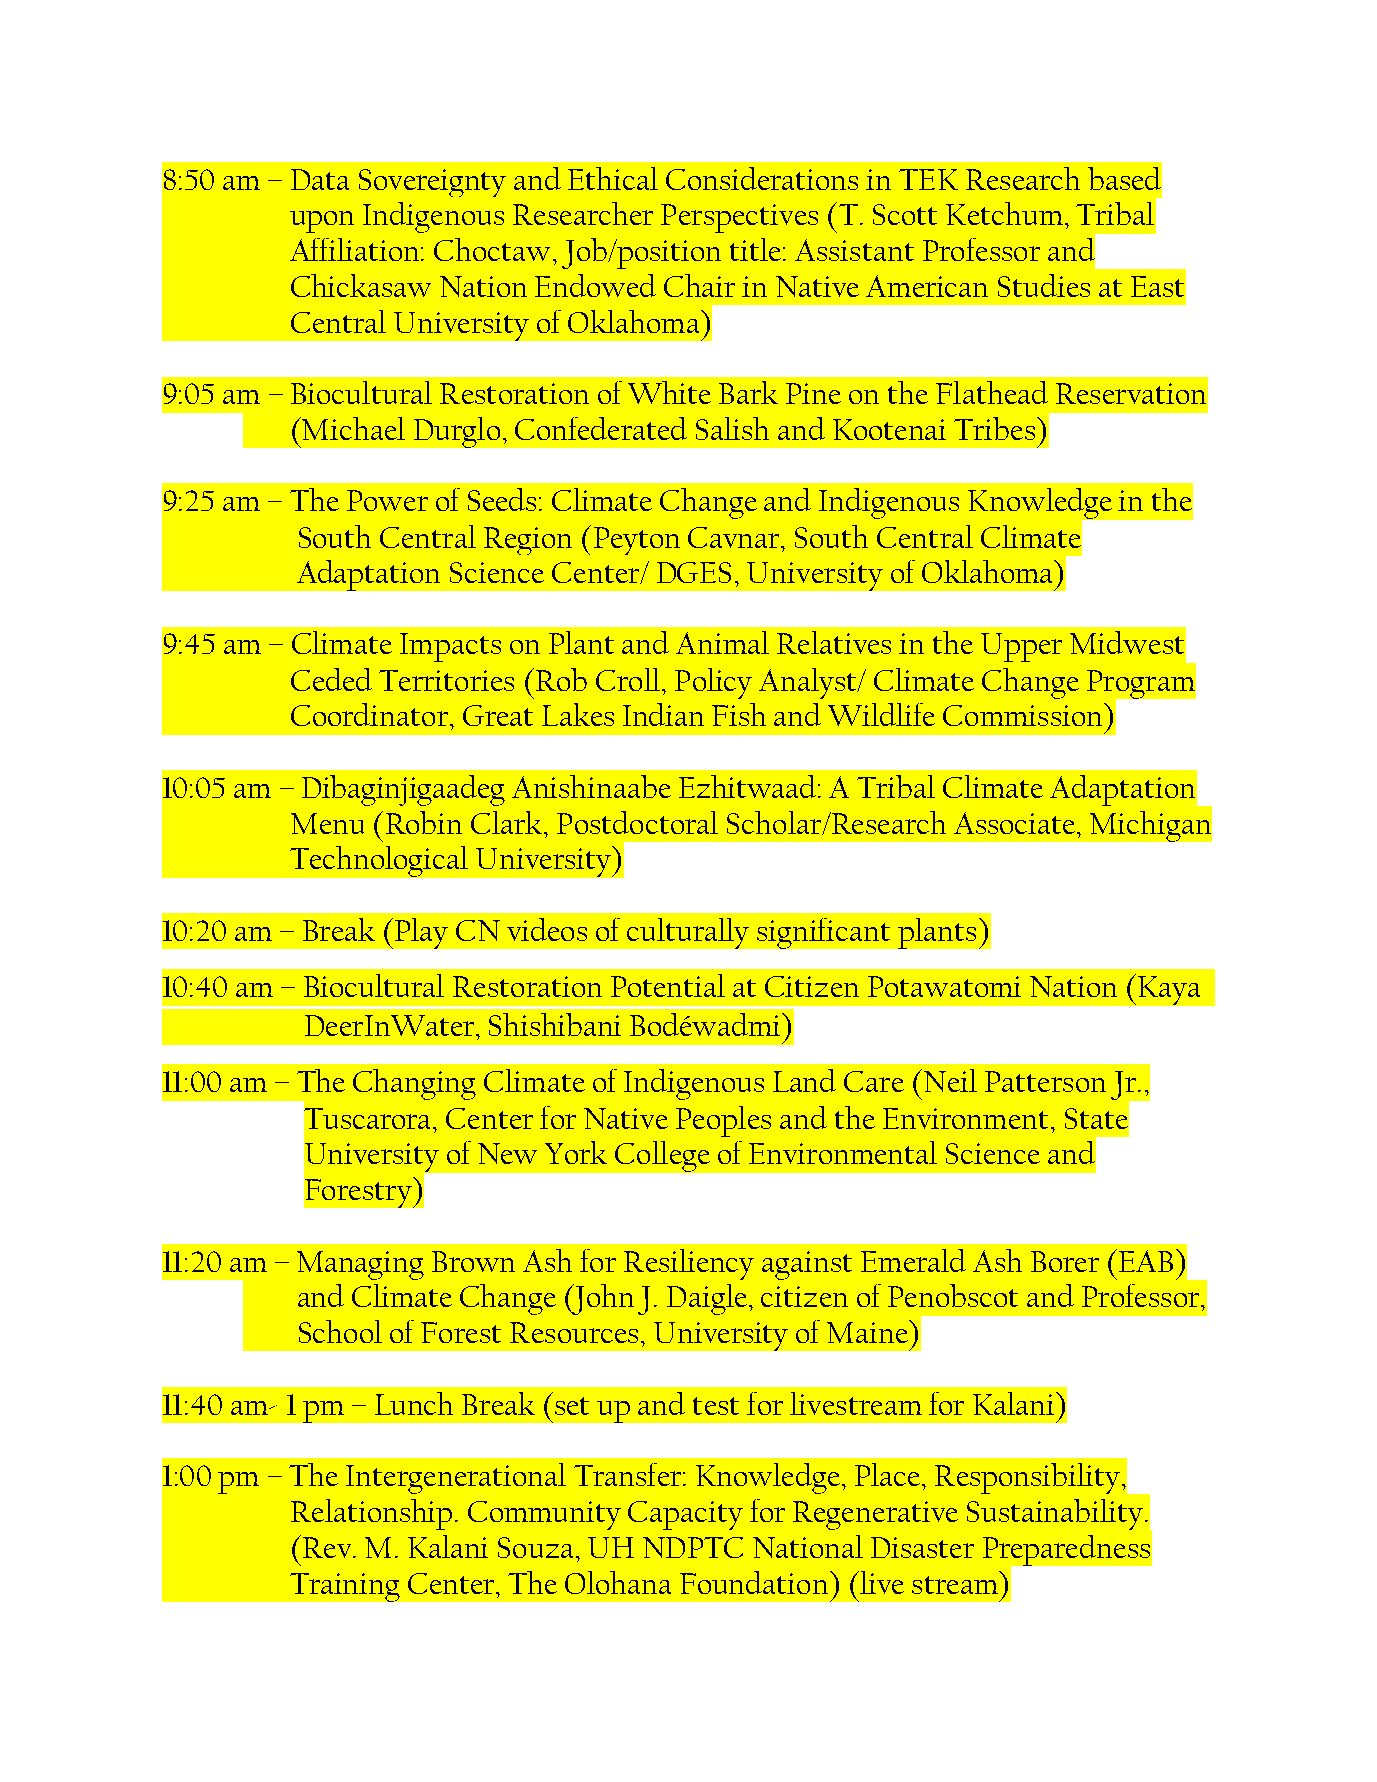 The image size is (1377, 1782). Describe the element at coordinates (432, 183) in the screenshot. I see `Sovereignty` at that location.
